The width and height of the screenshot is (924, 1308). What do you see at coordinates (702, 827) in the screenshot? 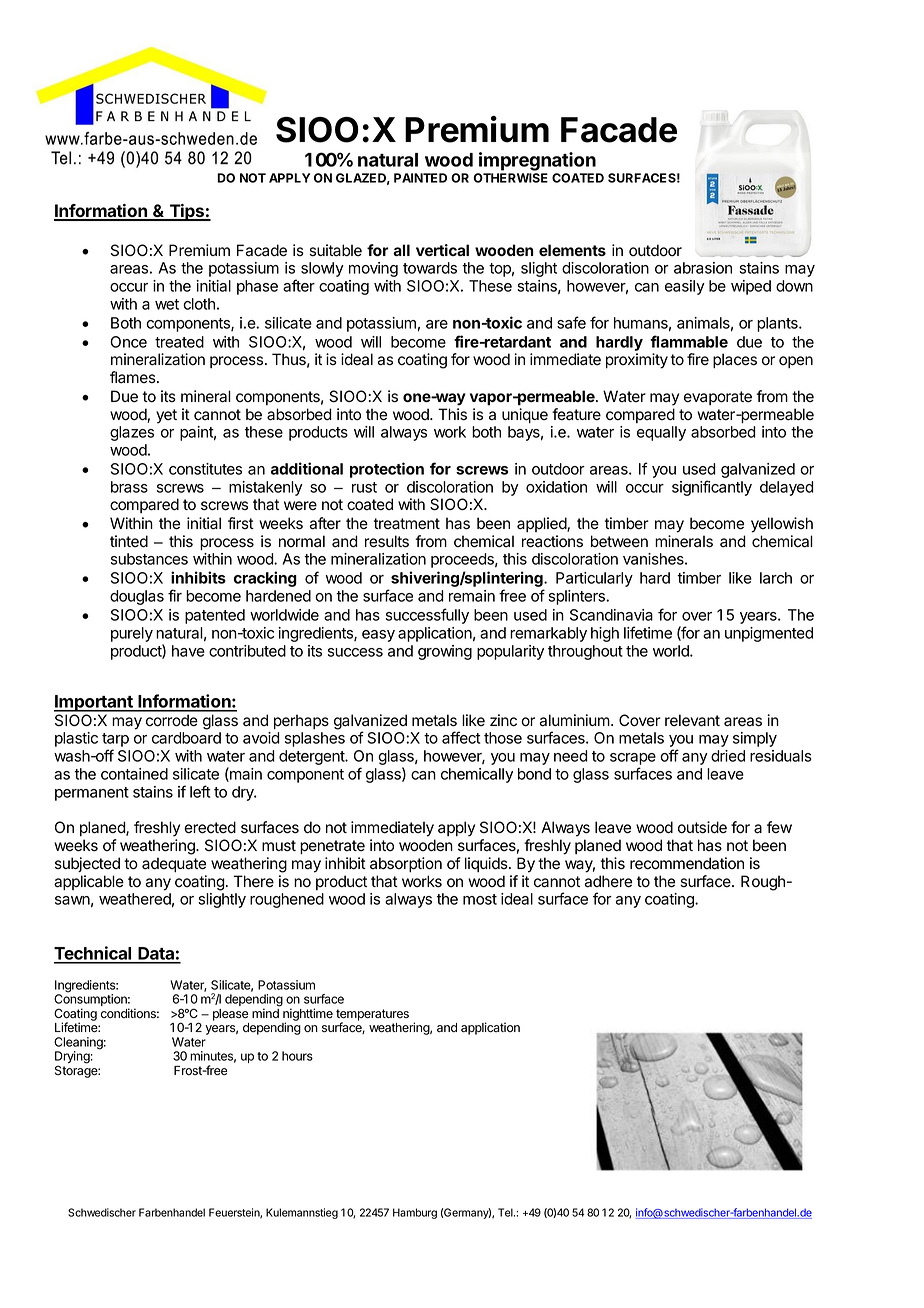
I see `outside` at bounding box center [702, 827].
